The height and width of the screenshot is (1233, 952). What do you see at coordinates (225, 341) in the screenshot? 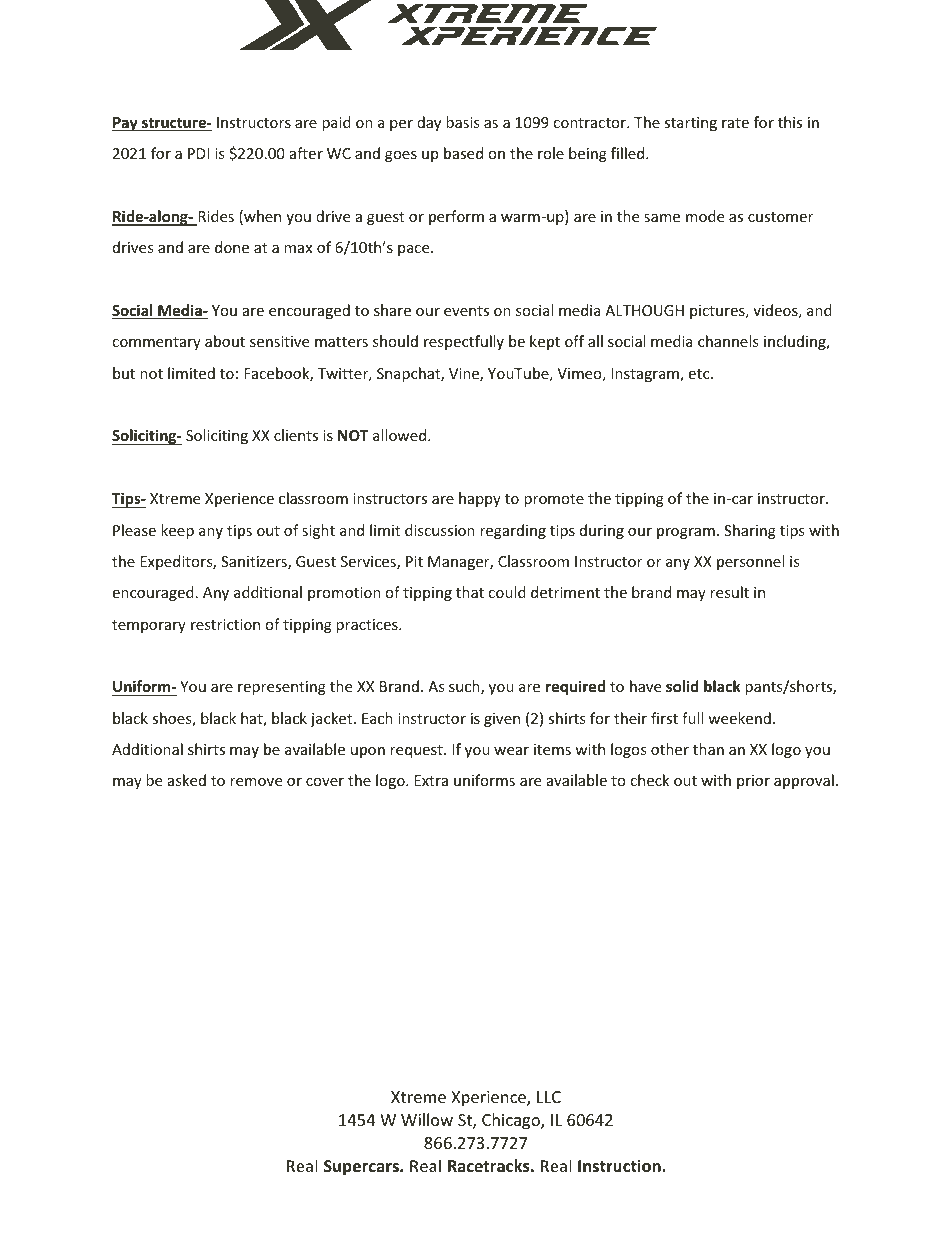
I see `about` at bounding box center [225, 341].
